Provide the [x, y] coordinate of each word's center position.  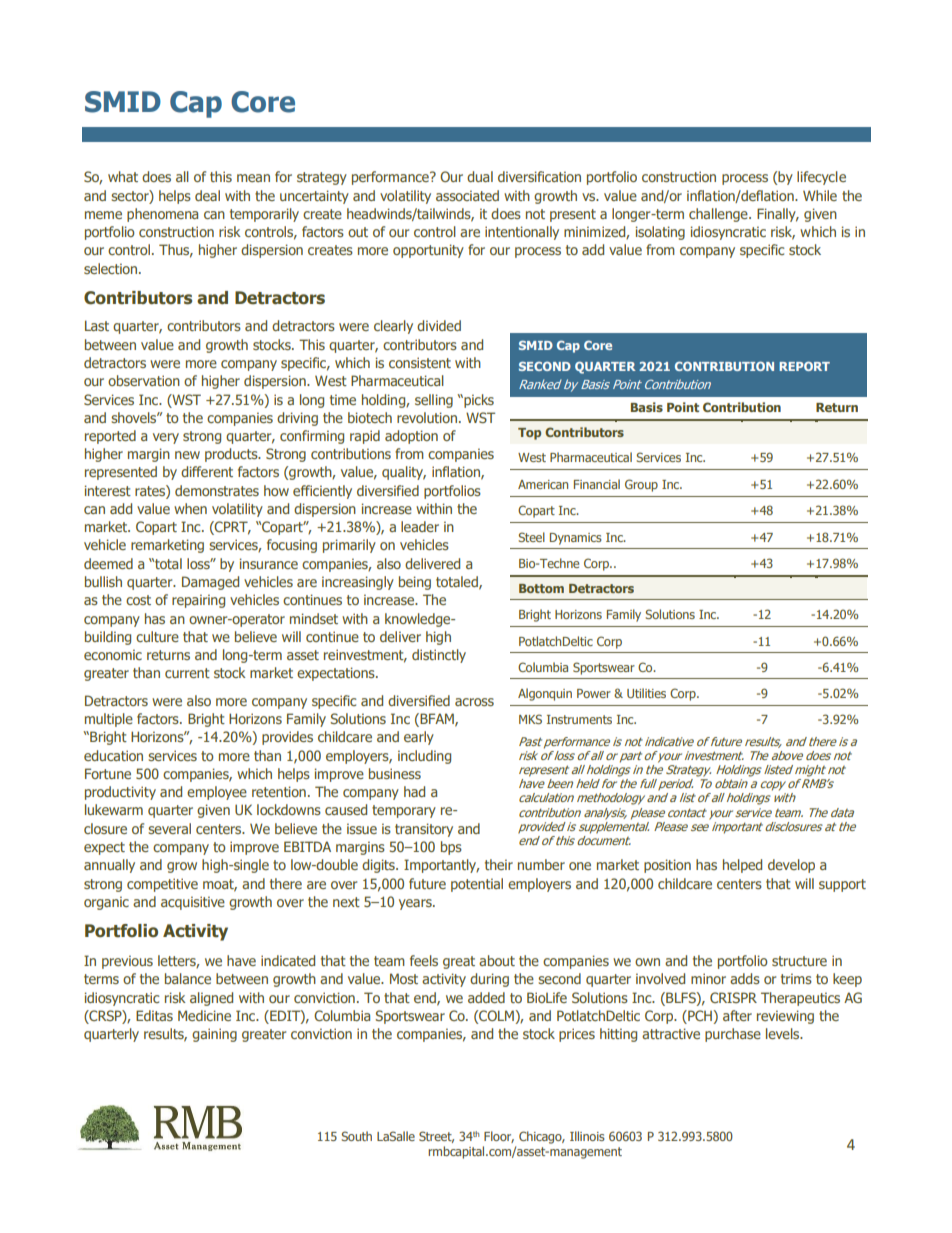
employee [217, 793]
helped [742, 866]
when [190, 508]
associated [467, 195]
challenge [719, 215]
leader [420, 526]
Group [641, 485]
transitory [424, 830]
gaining [214, 1035]
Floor [499, 1137]
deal [207, 195]
